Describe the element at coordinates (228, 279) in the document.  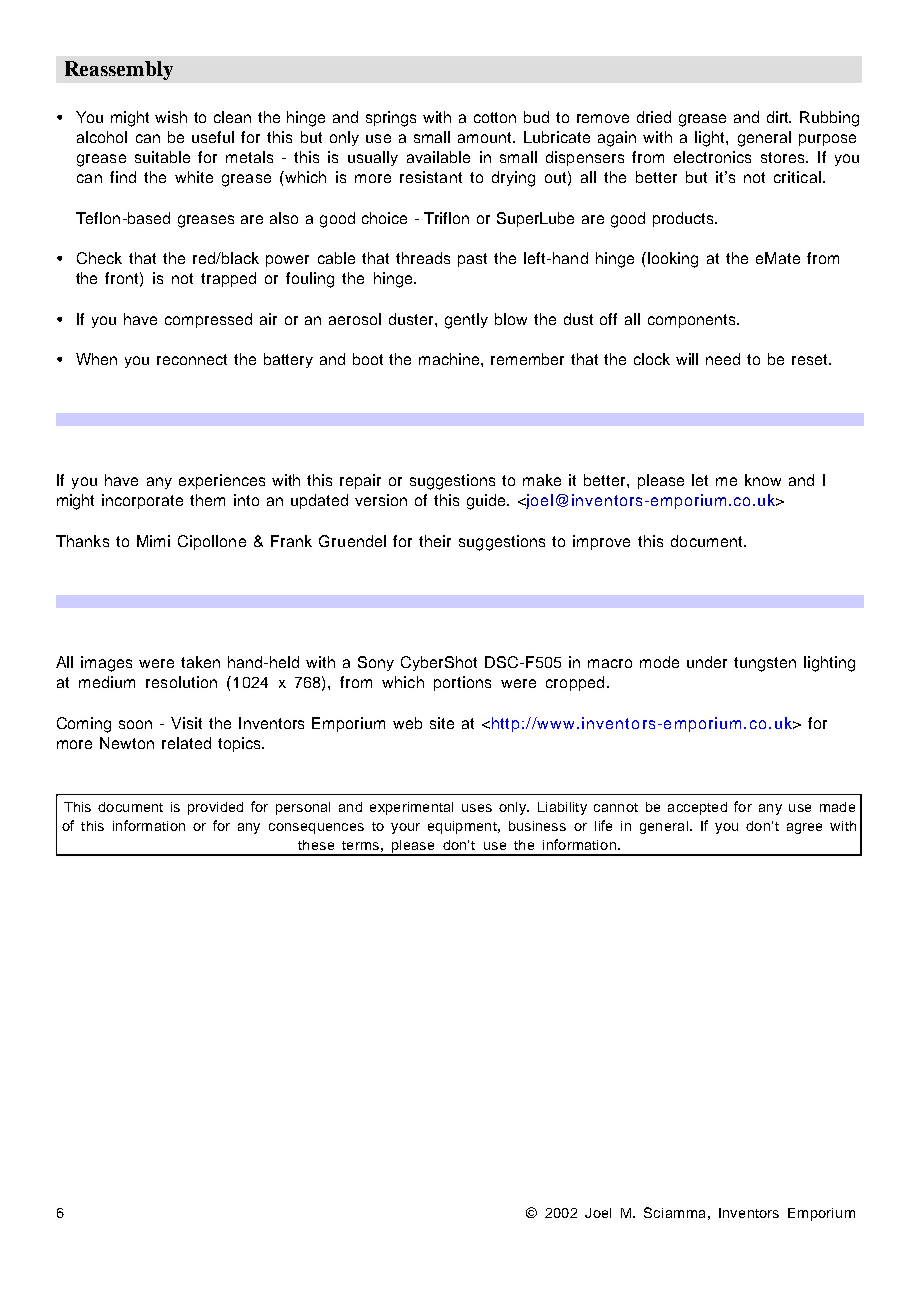
I see `trapped` at that location.
